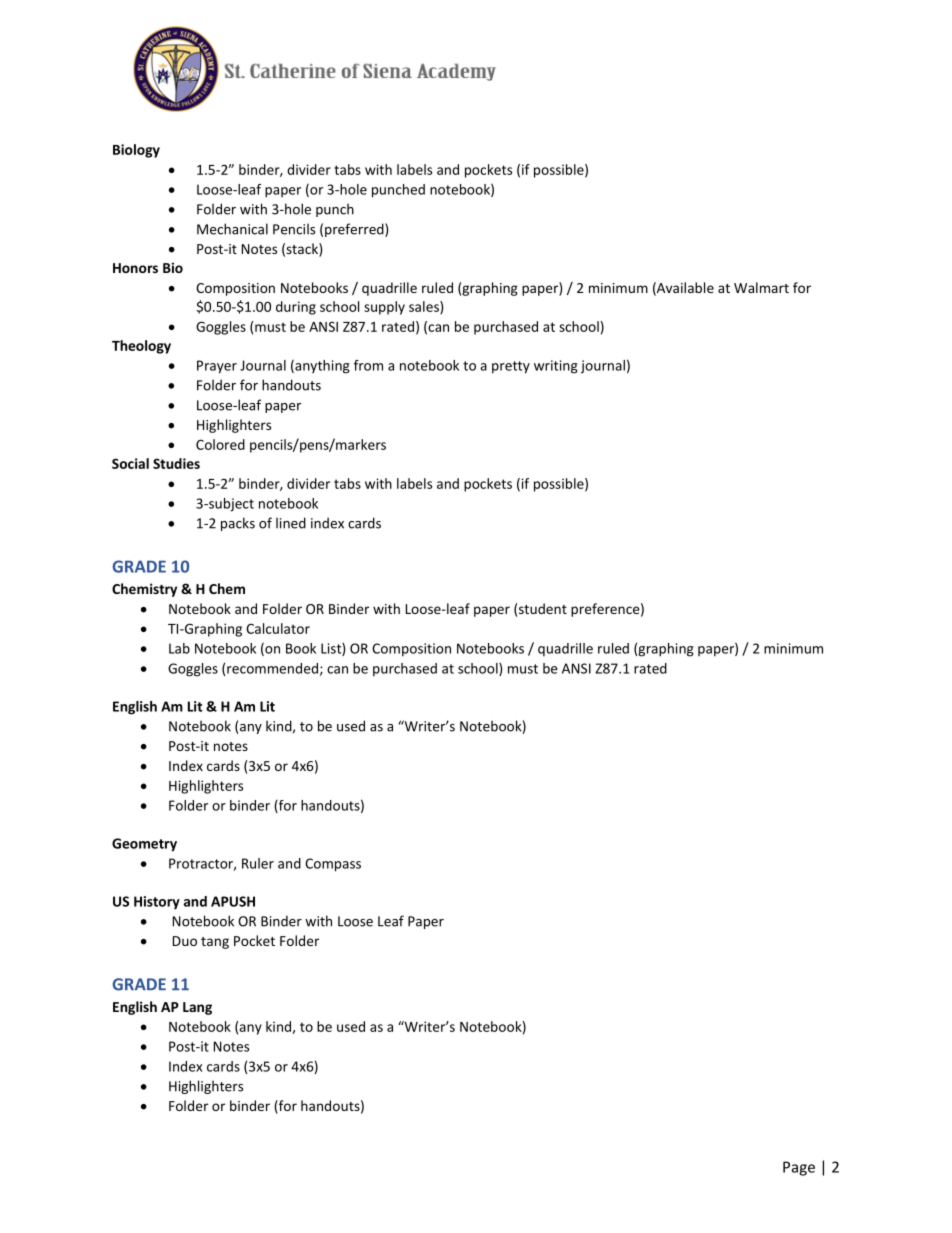 The height and width of the screenshot is (1233, 952). What do you see at coordinates (197, 1008) in the screenshot?
I see `Lang` at bounding box center [197, 1008].
